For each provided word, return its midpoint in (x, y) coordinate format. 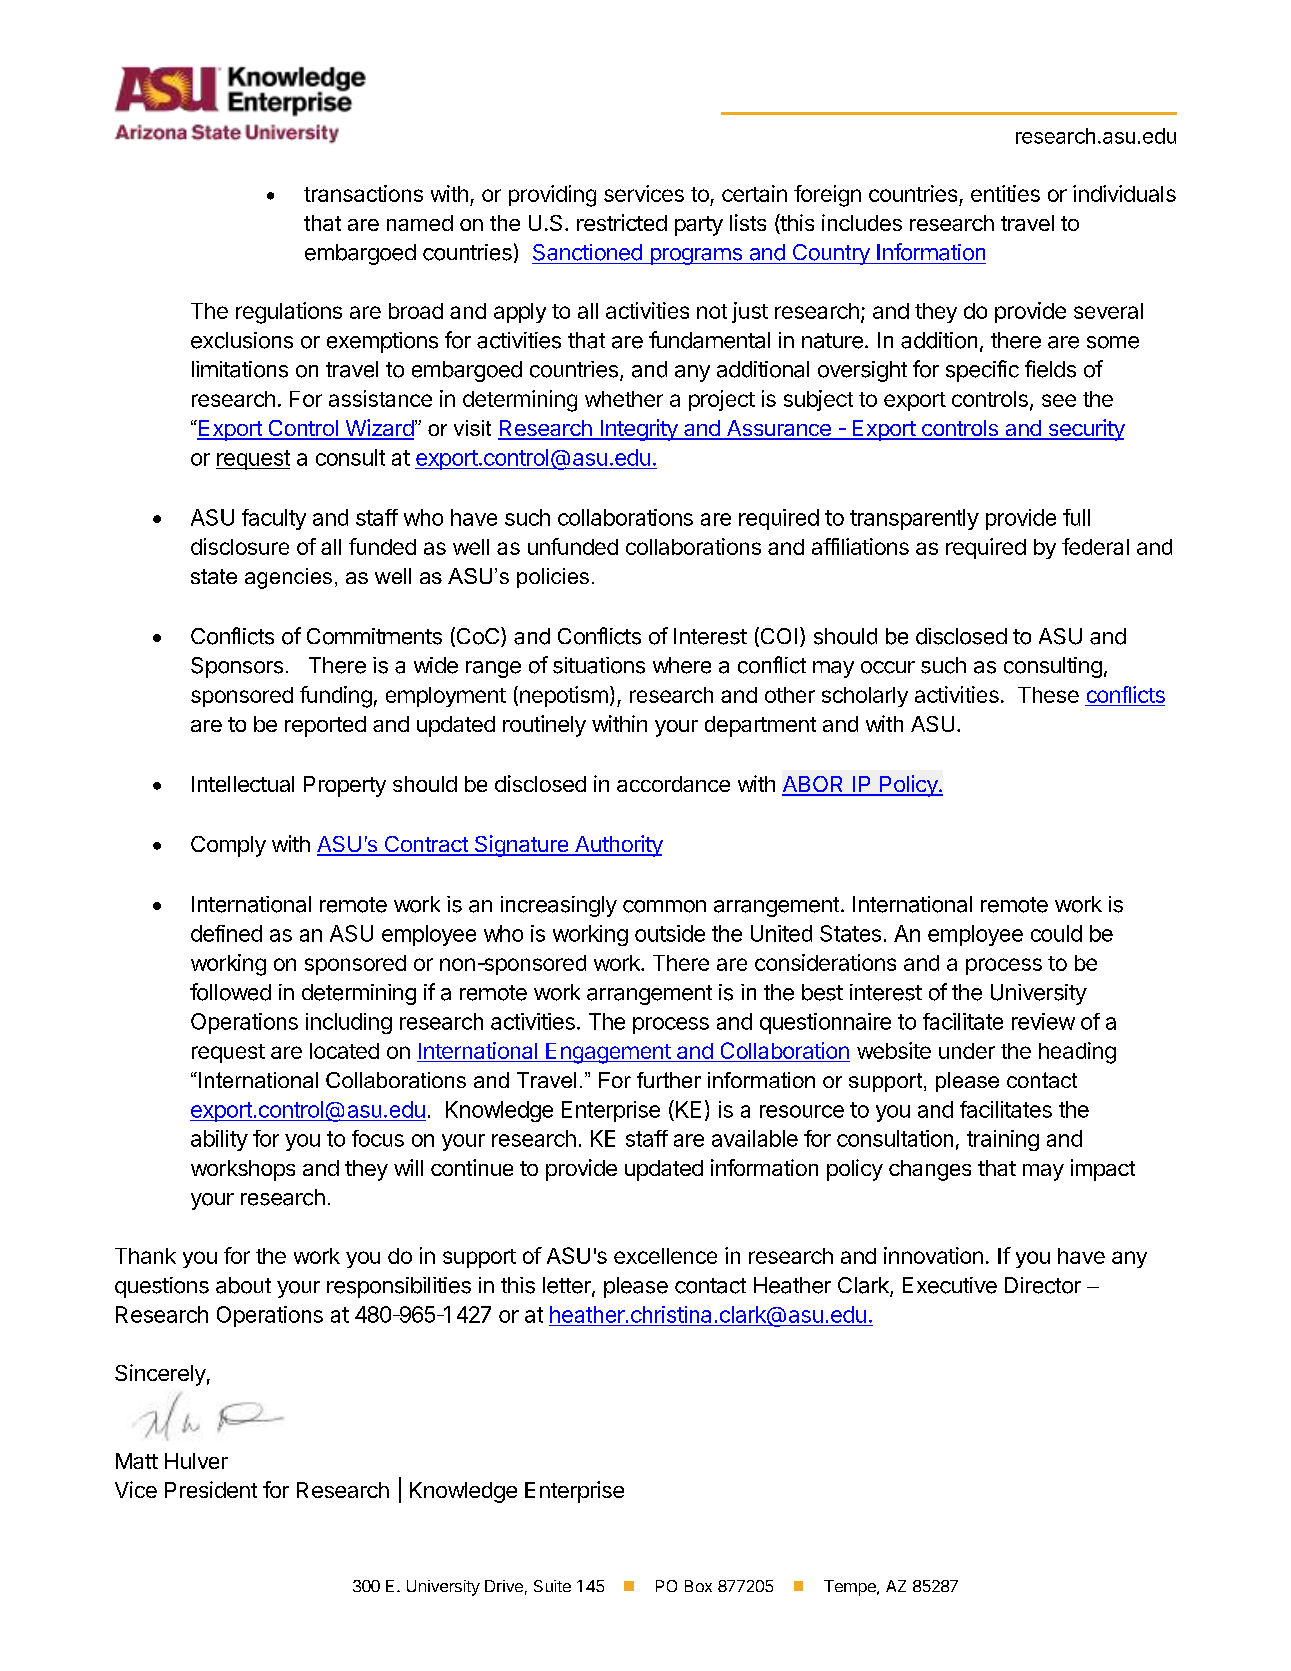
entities (1005, 193)
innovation (933, 1255)
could (1056, 933)
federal (1095, 546)
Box (698, 1586)
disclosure (240, 546)
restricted (622, 222)
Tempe (851, 1588)
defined (226, 933)
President (211, 1489)
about (243, 1285)
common (664, 906)
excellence (665, 1256)
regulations (289, 313)
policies (553, 578)
